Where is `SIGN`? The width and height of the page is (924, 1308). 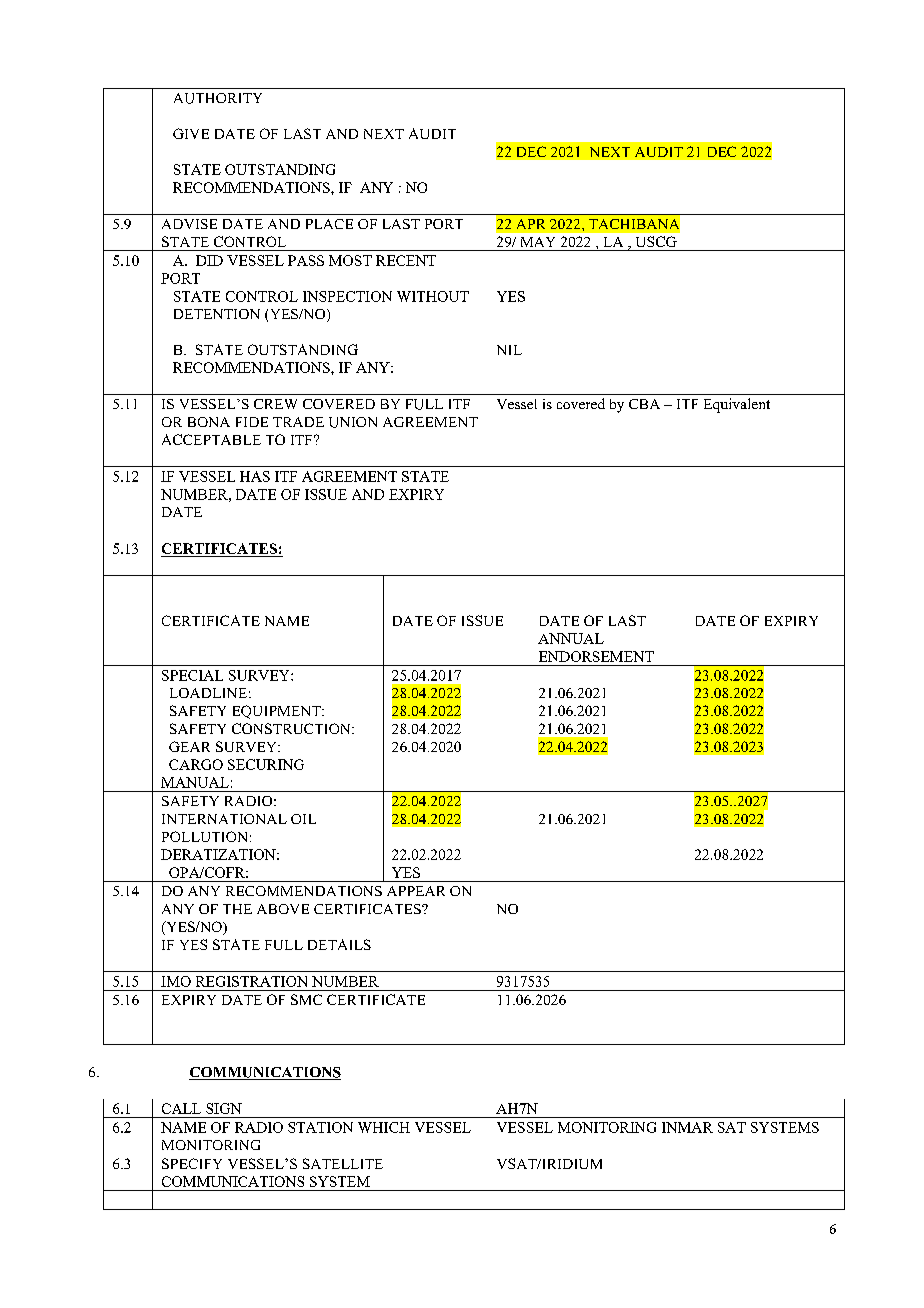 SIGN is located at coordinates (224, 1108).
